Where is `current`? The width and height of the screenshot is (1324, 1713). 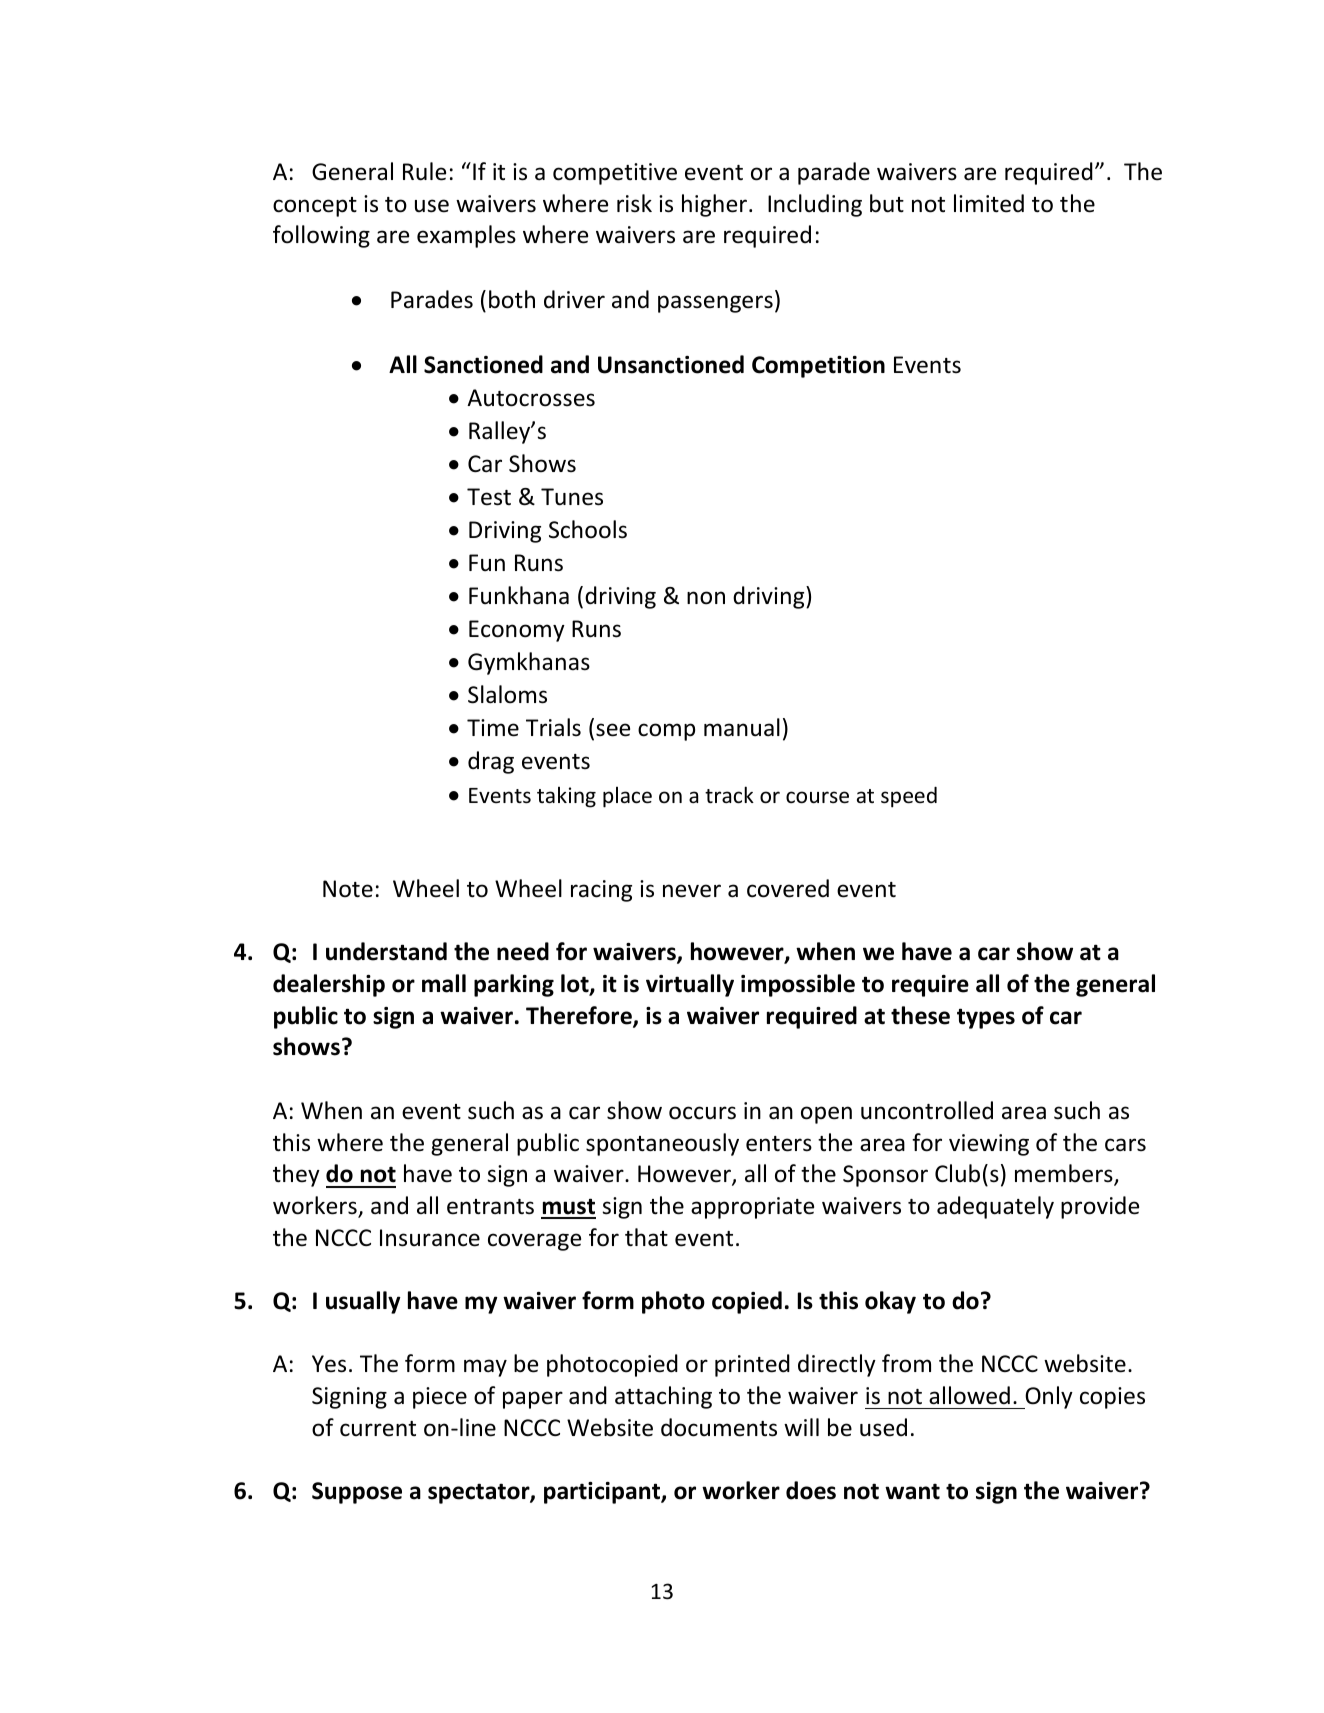 current is located at coordinates (378, 1429).
